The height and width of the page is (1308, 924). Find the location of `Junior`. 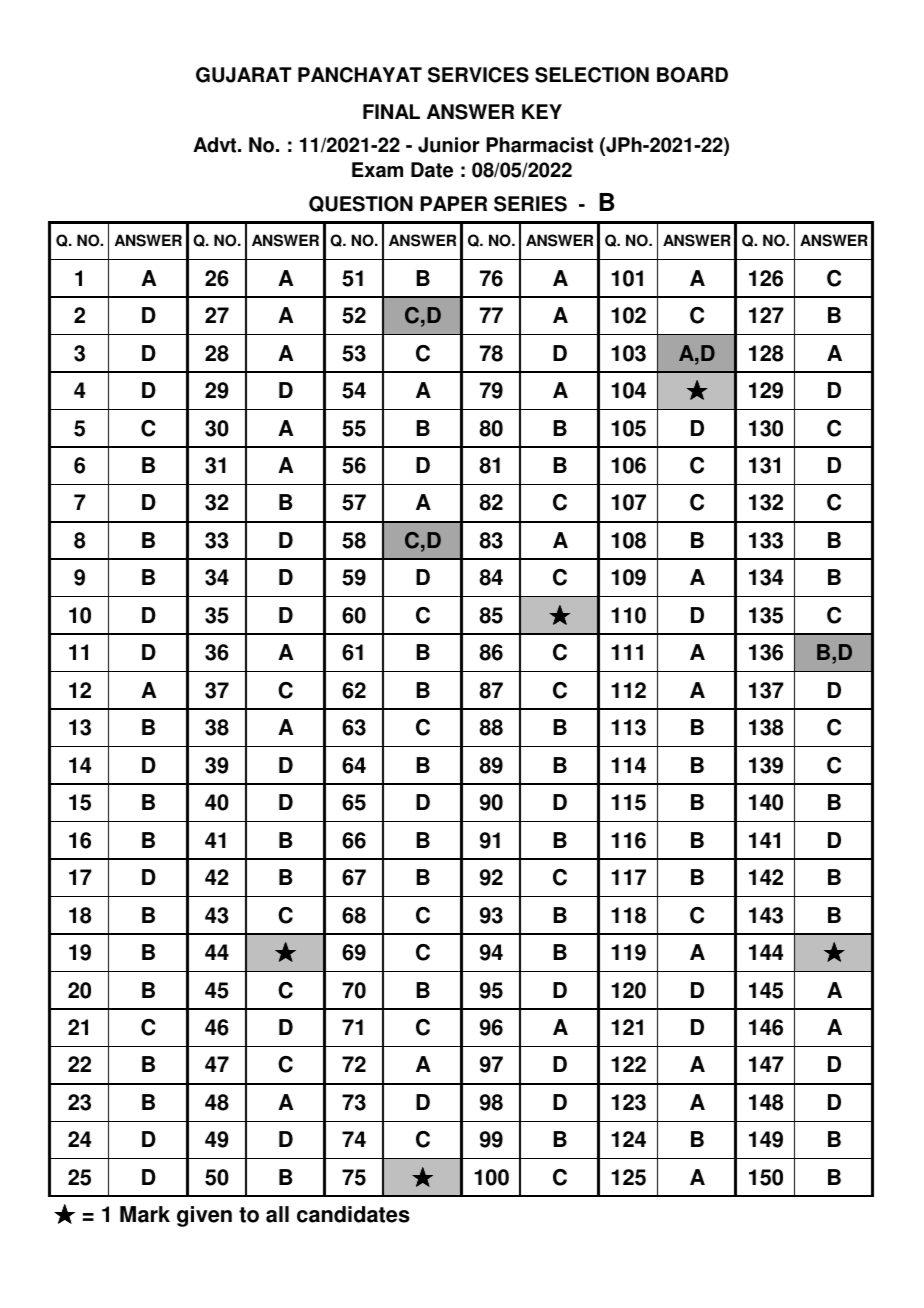

Junior is located at coordinates (449, 145).
